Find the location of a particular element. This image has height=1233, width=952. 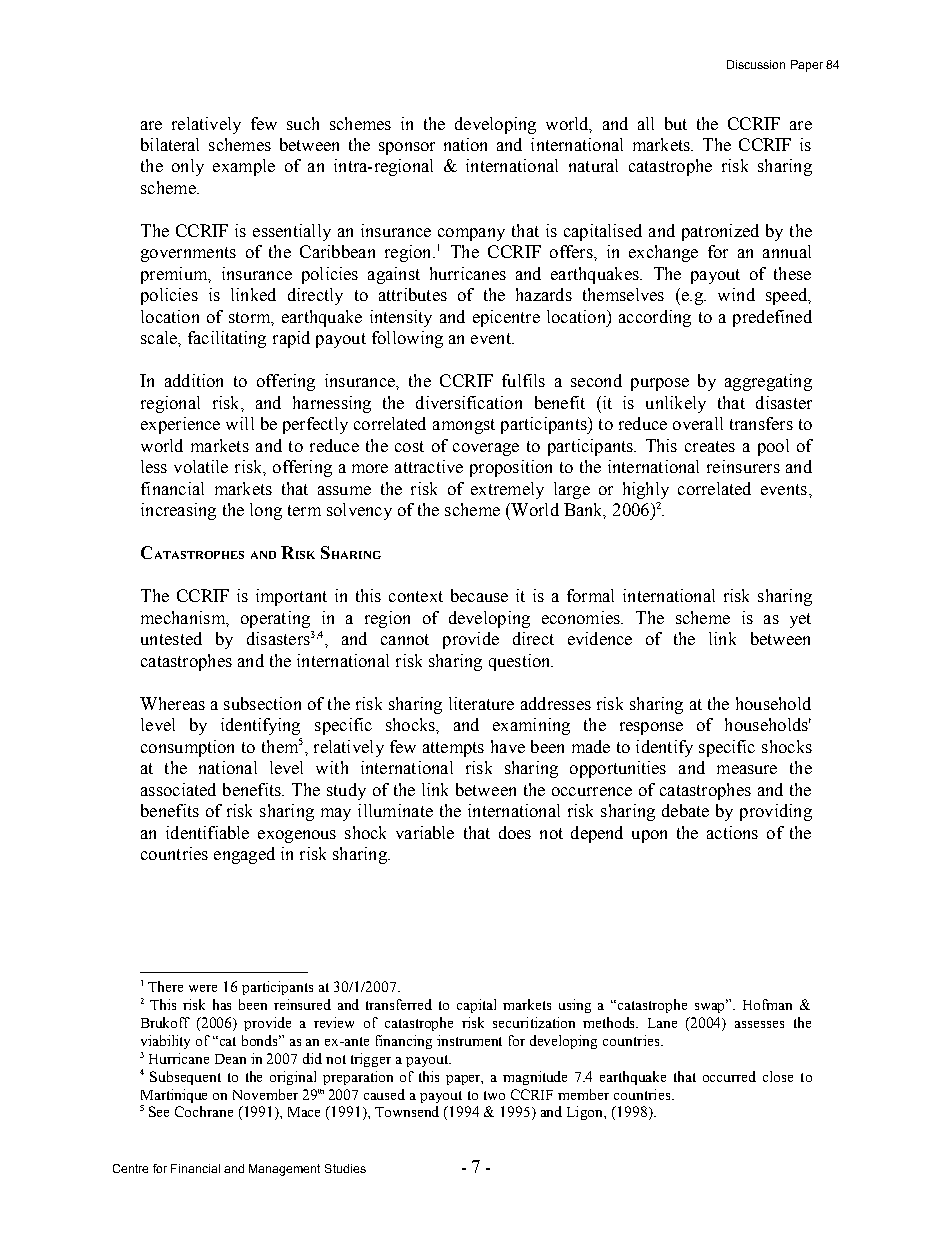

coverage is located at coordinates (486, 449).
